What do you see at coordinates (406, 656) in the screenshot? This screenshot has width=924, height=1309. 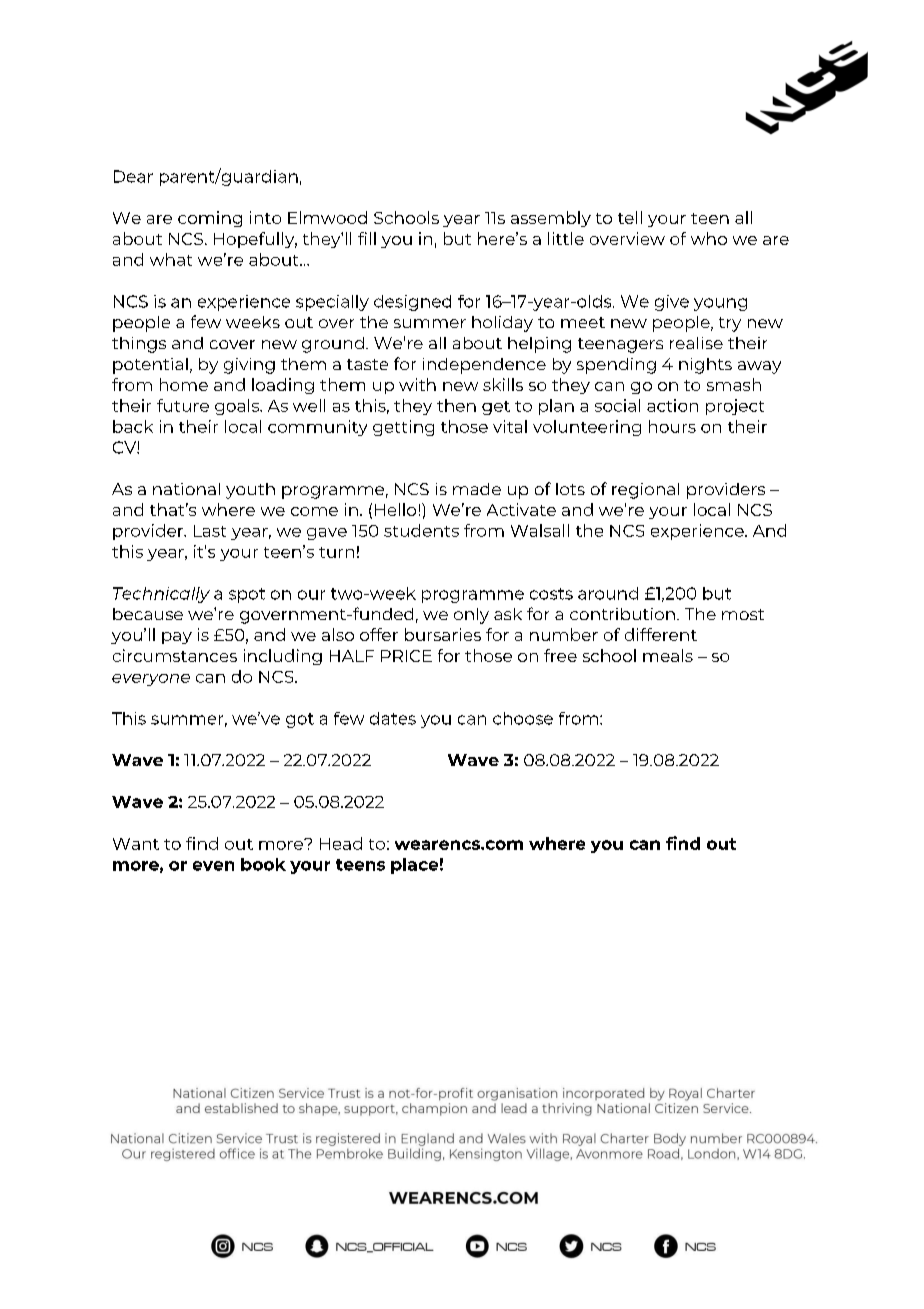 I see `PRICE` at bounding box center [406, 656].
